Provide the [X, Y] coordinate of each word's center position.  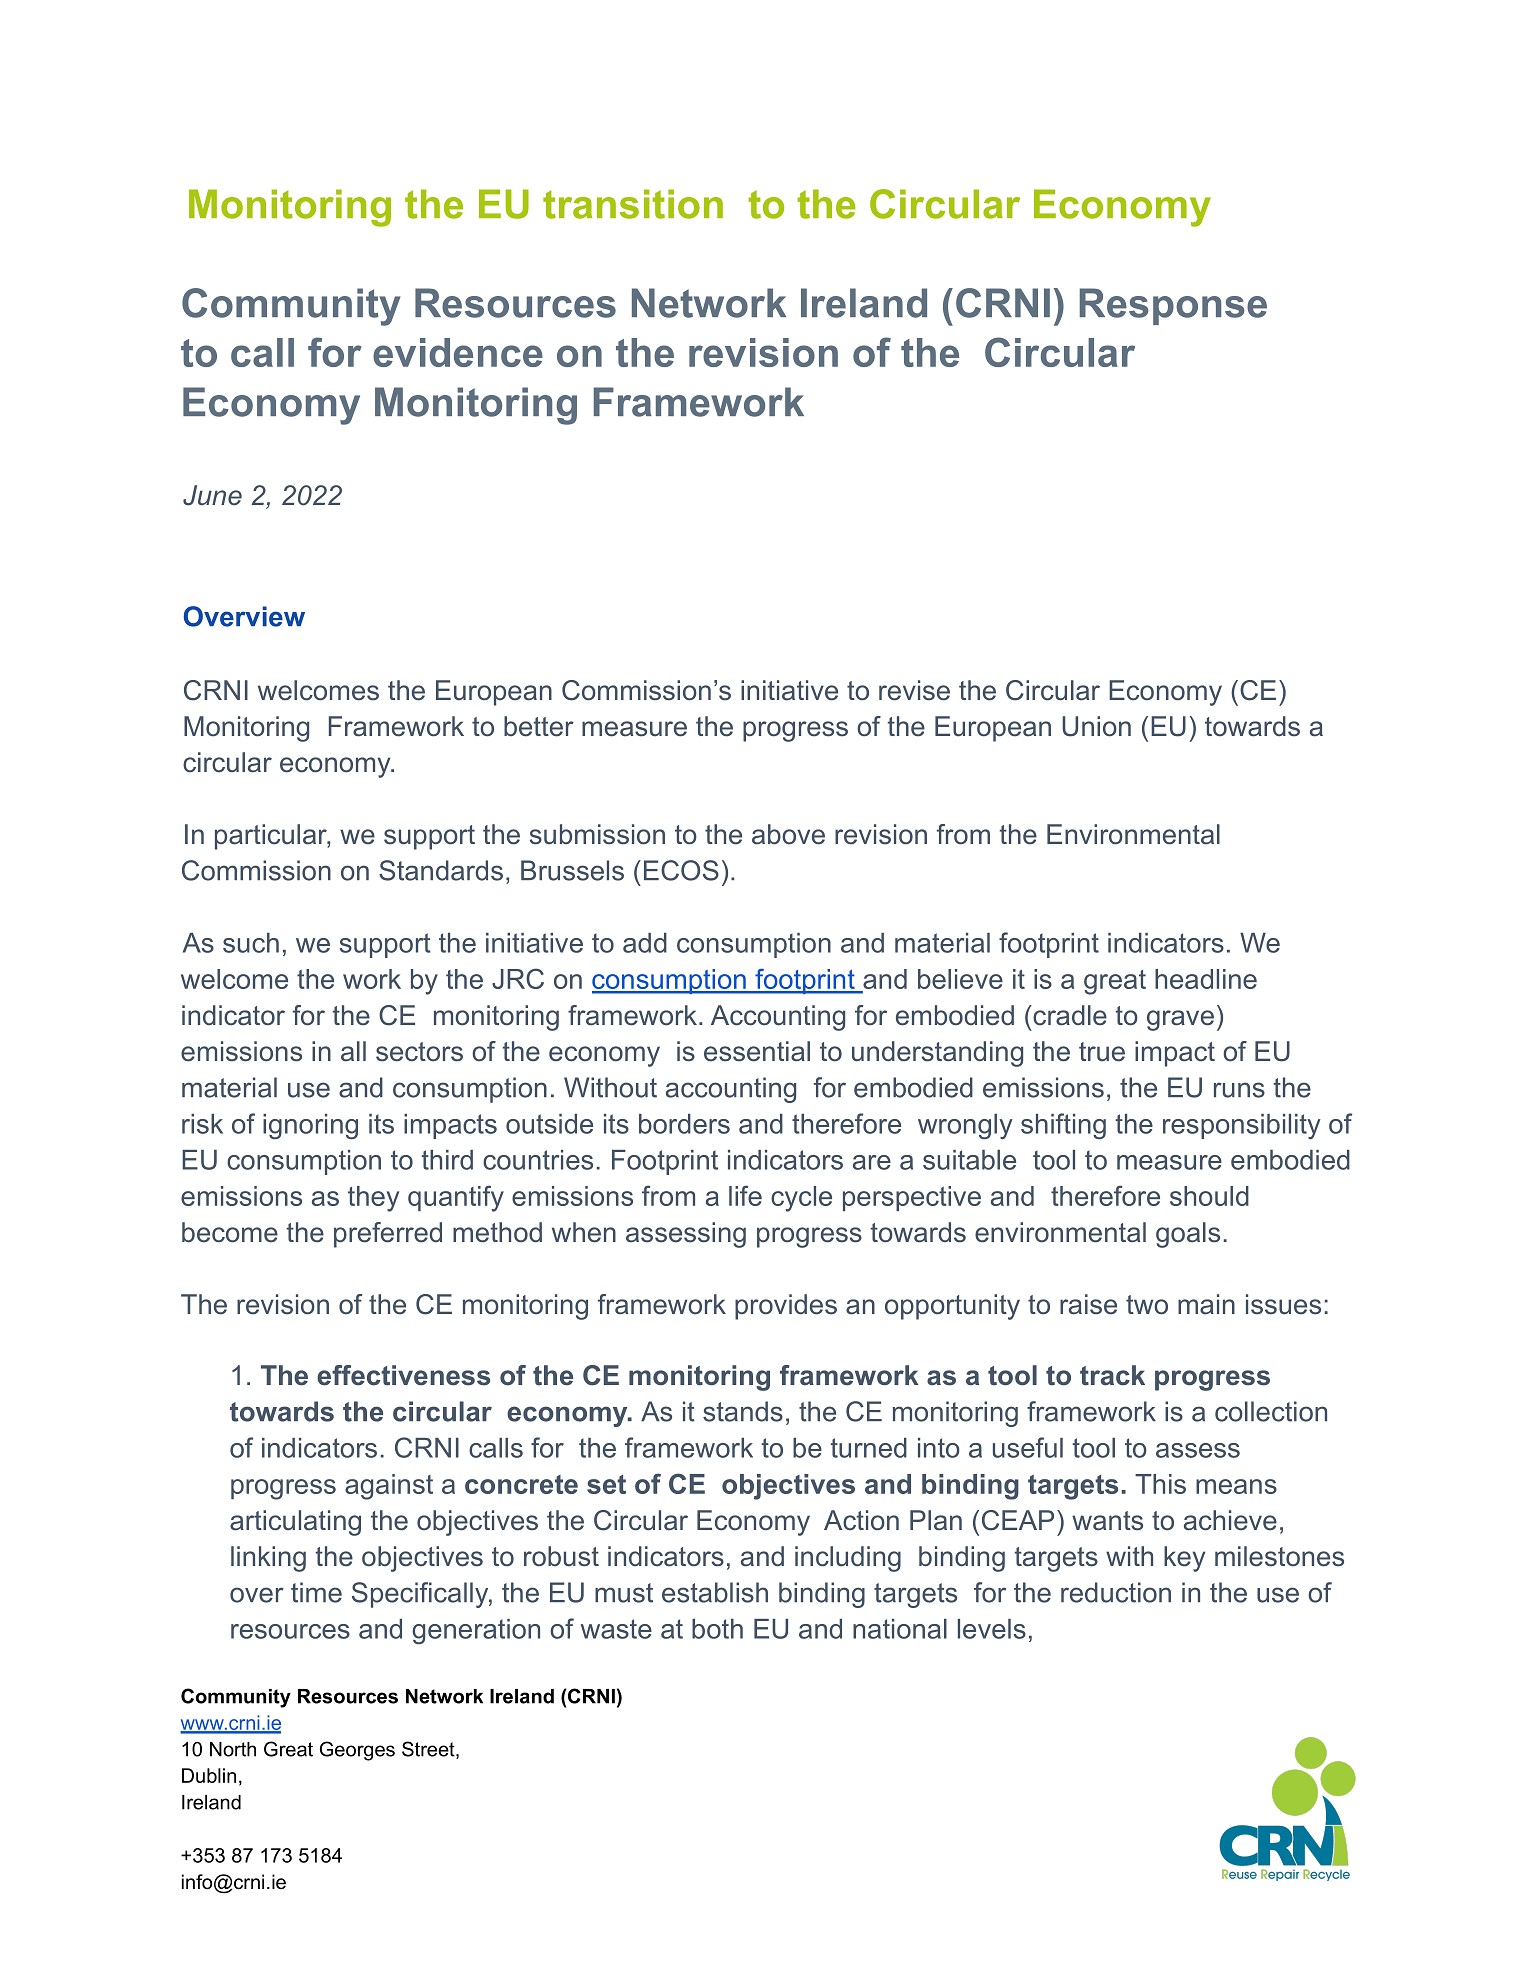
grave [1180, 1020]
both [717, 1629]
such [251, 943]
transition [633, 204]
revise [914, 690]
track [1112, 1375]
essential [757, 1051]
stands [743, 1411]
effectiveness [403, 1375]
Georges [357, 1751]
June [212, 495]
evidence [458, 352]
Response [1173, 306]
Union [1096, 726]
